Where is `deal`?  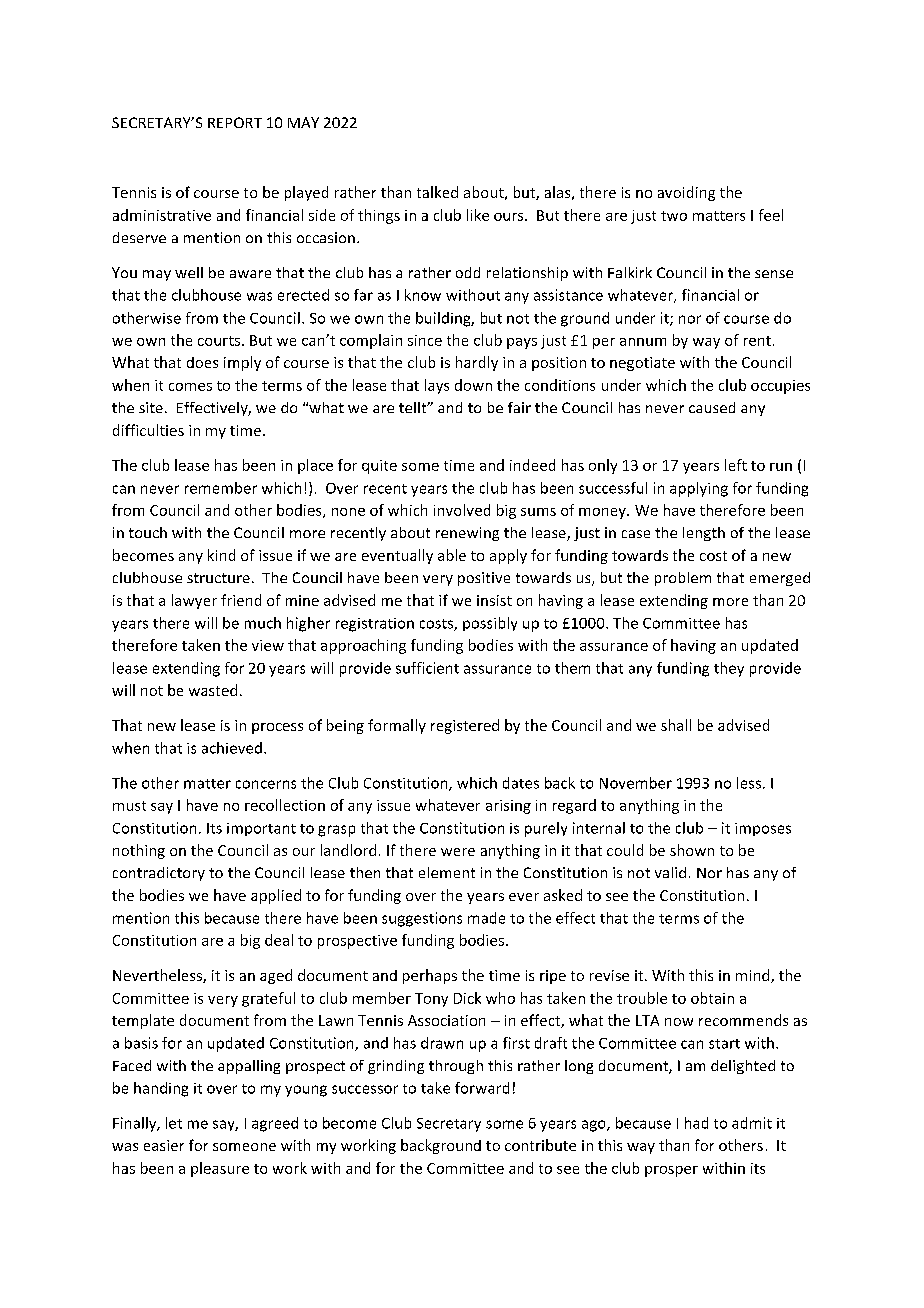 deal is located at coordinates (279, 940).
